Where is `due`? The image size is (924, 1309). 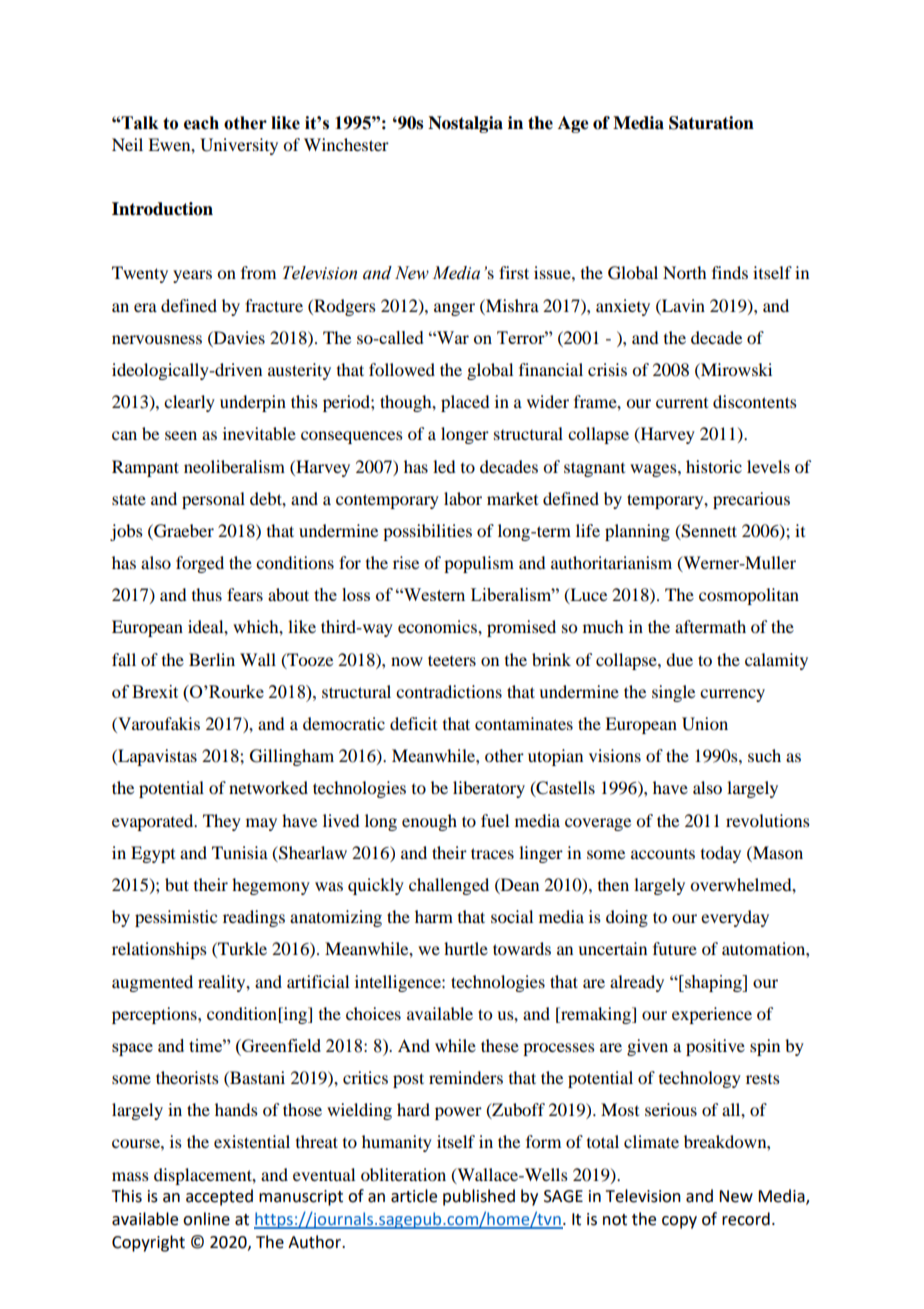 due is located at coordinates (679, 659).
